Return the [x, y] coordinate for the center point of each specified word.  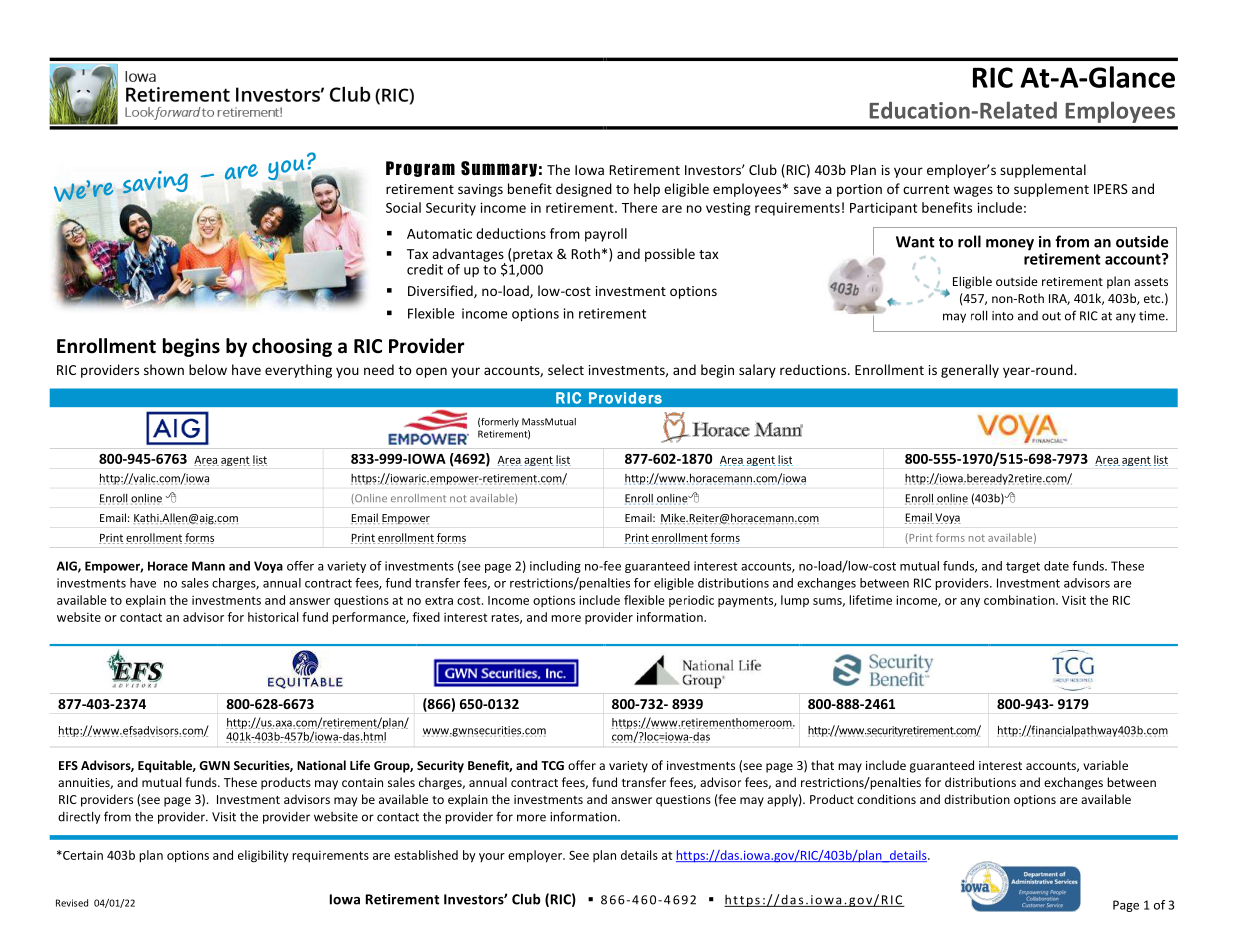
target [1023, 567]
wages [973, 191]
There [639, 207]
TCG [552, 765]
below [208, 369]
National [321, 765]
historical [273, 617]
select [566, 369]
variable [1105, 765]
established [426, 855]
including [555, 567]
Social [403, 207]
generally [970, 371]
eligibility [263, 856]
